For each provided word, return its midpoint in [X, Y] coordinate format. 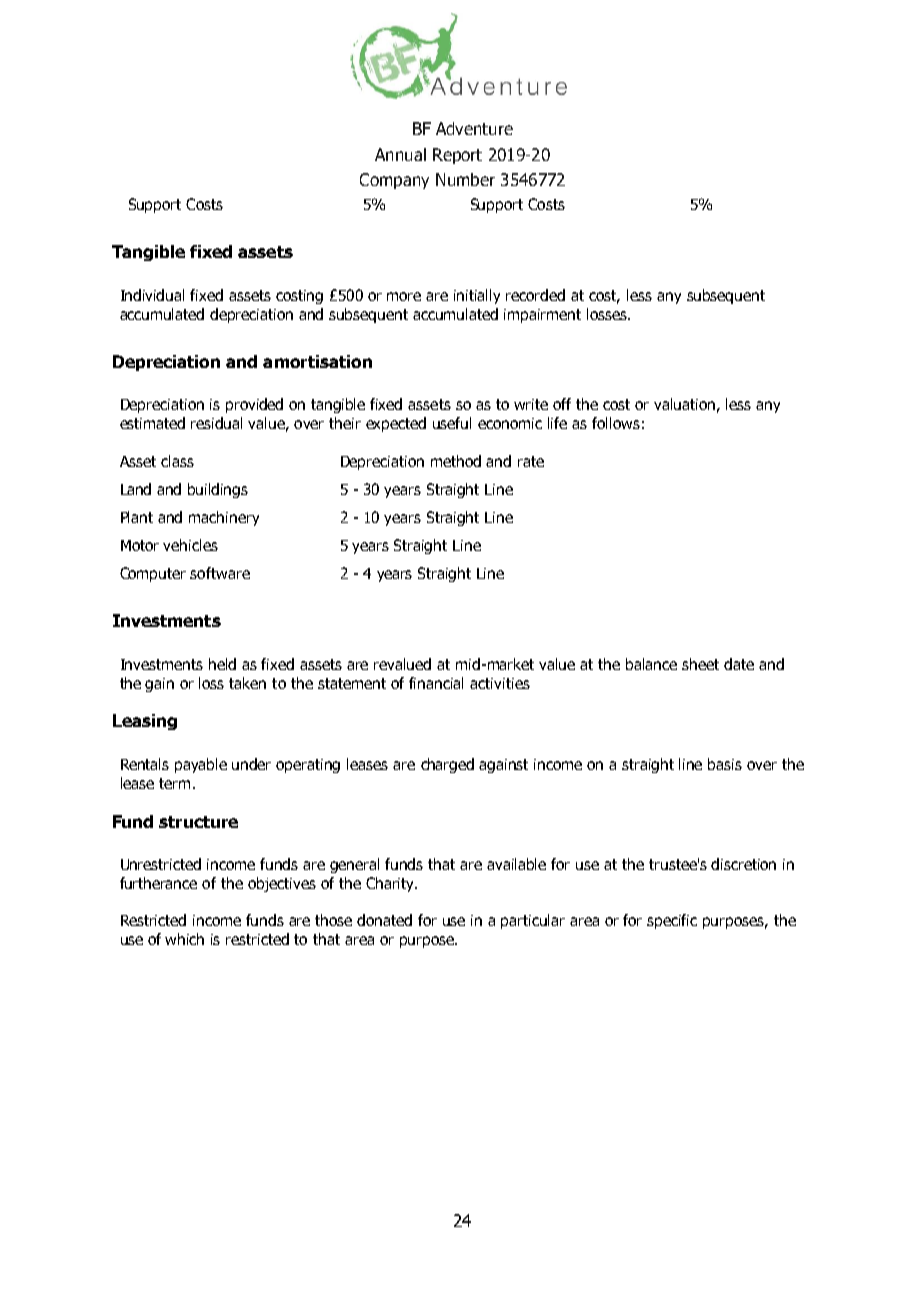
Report [457, 156]
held [222, 664]
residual [216, 423]
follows [616, 423]
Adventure [474, 128]
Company [394, 181]
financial [436, 683]
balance [651, 664]
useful [452, 423]
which [184, 939]
